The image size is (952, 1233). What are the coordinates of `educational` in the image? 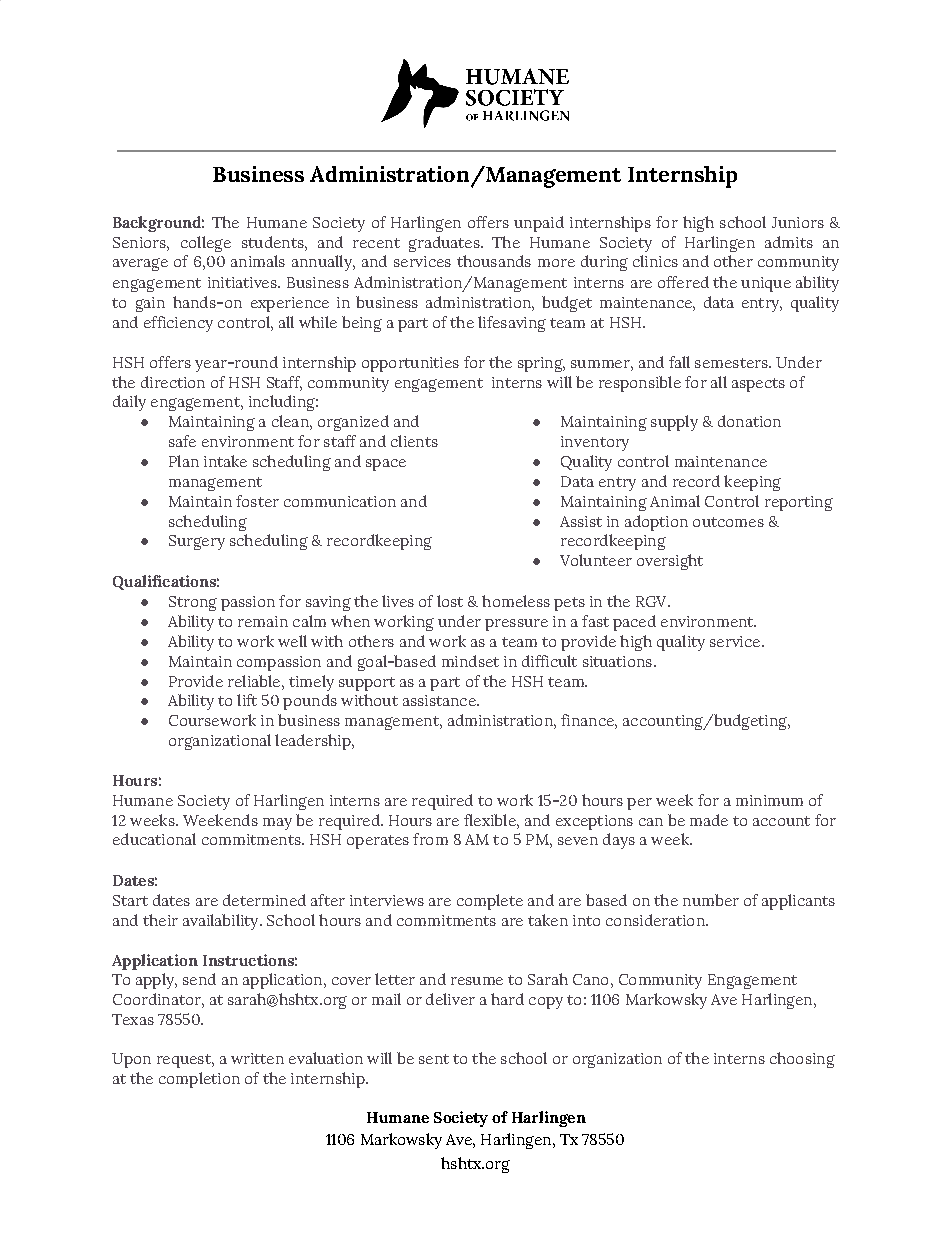 It's located at (154, 839).
